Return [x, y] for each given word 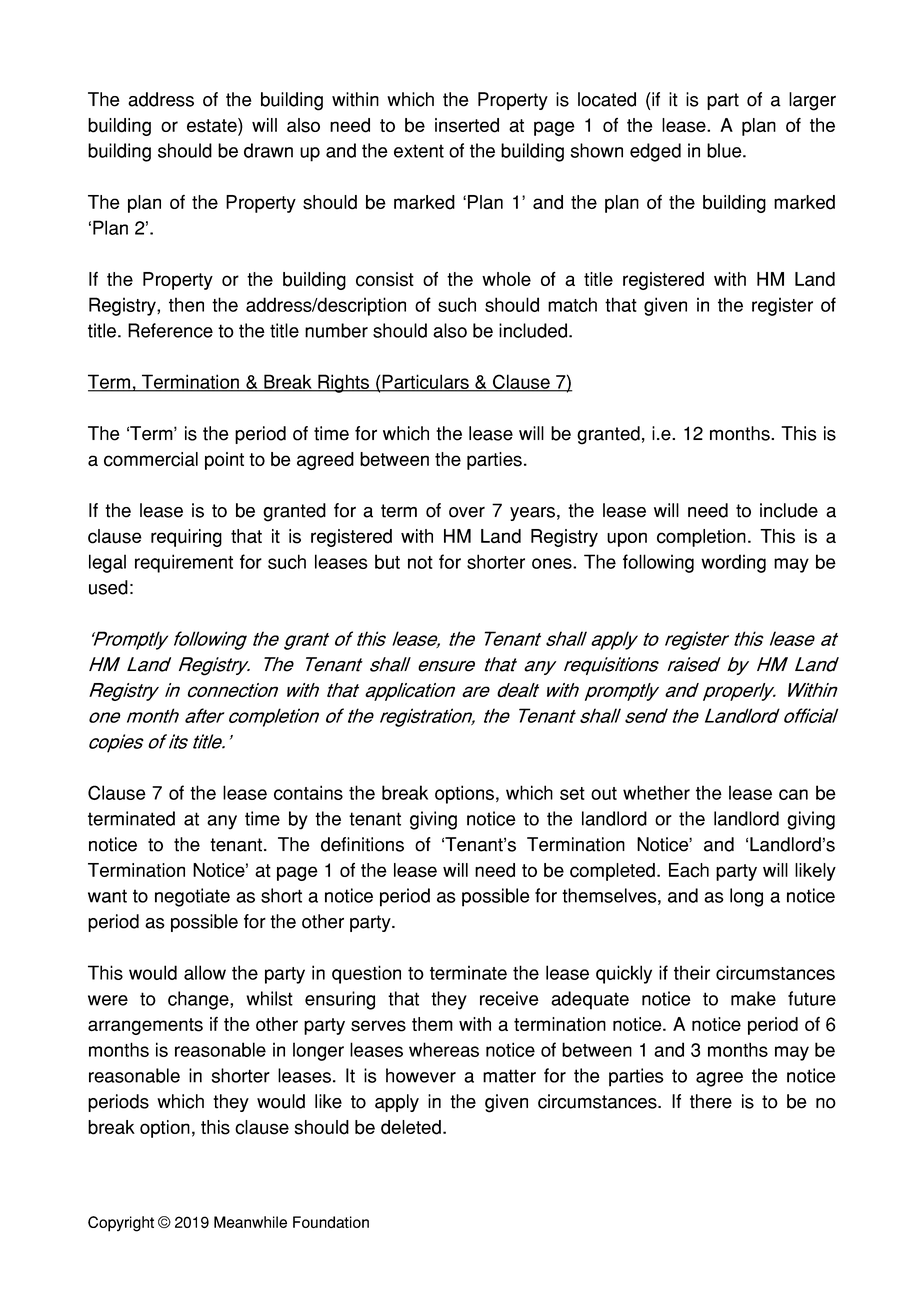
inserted [467, 125]
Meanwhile [250, 1222]
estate [213, 126]
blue [725, 150]
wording [733, 563]
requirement [184, 563]
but [387, 561]
